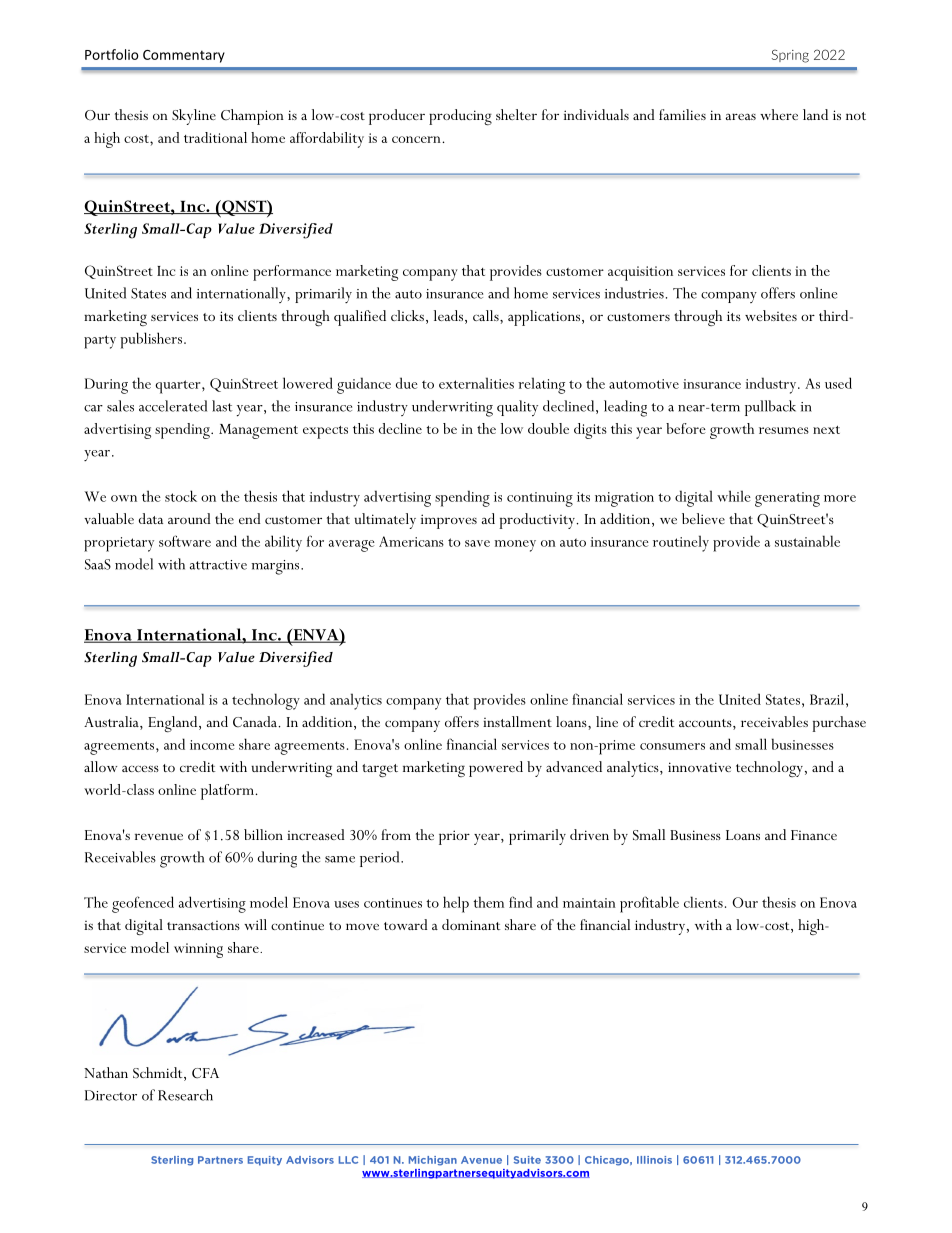 The image size is (952, 1233). What do you see at coordinates (181, 496) in the document?
I see `stock` at bounding box center [181, 496].
